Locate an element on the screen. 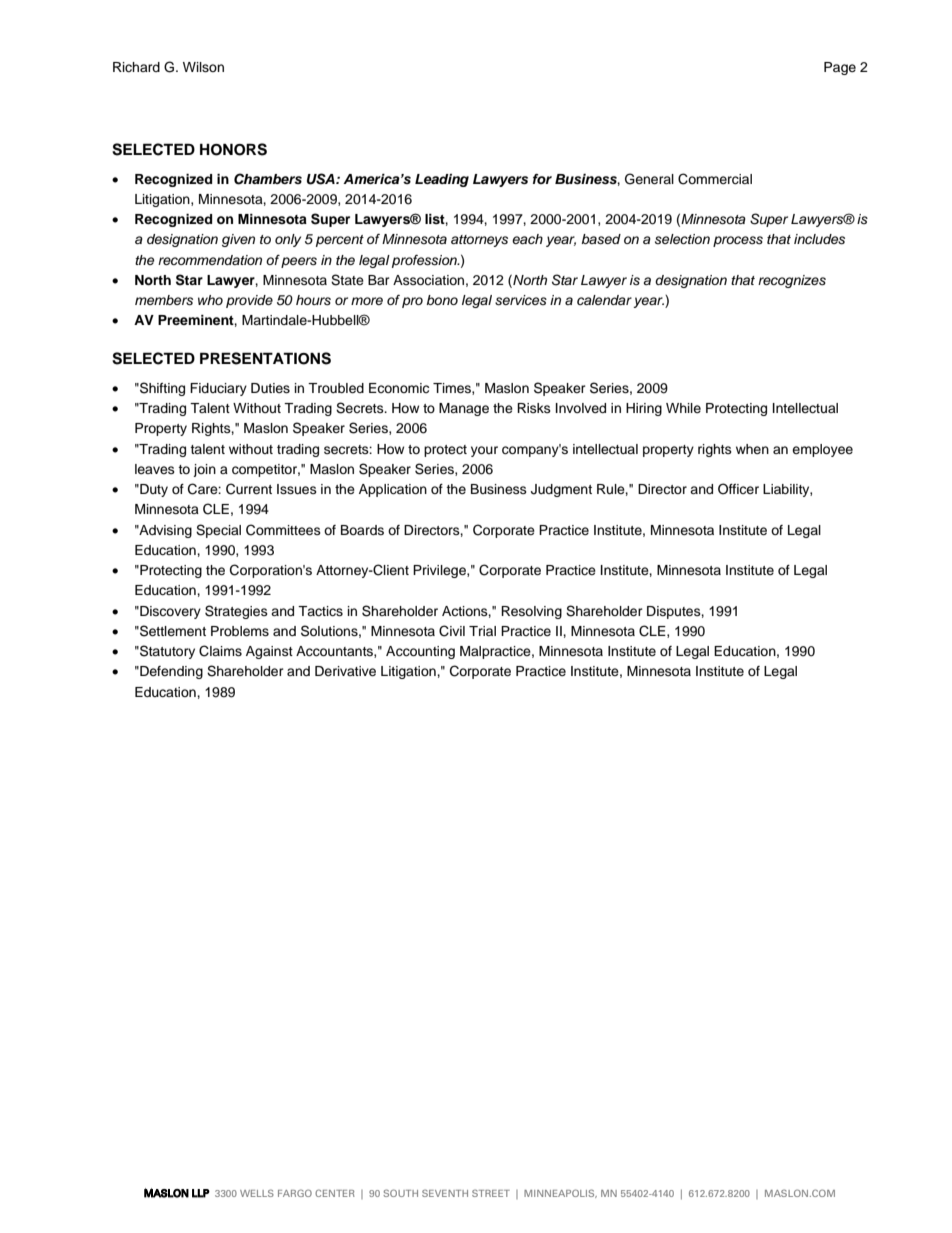 This screenshot has width=952, height=1233. Leading is located at coordinates (442, 180).
